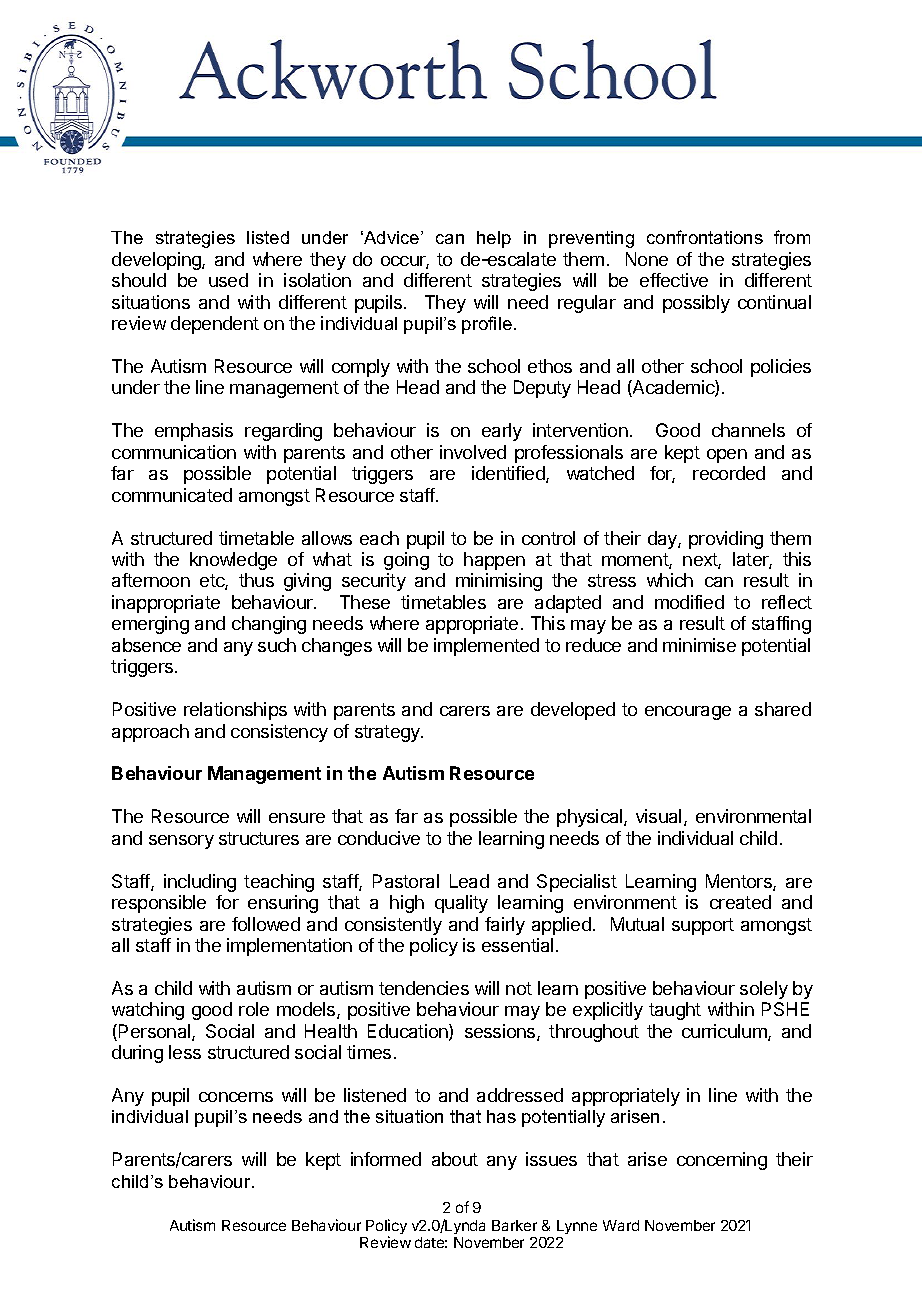 This image has width=924, height=1308. What do you see at coordinates (254, 1009) in the image?
I see `role` at bounding box center [254, 1009].
